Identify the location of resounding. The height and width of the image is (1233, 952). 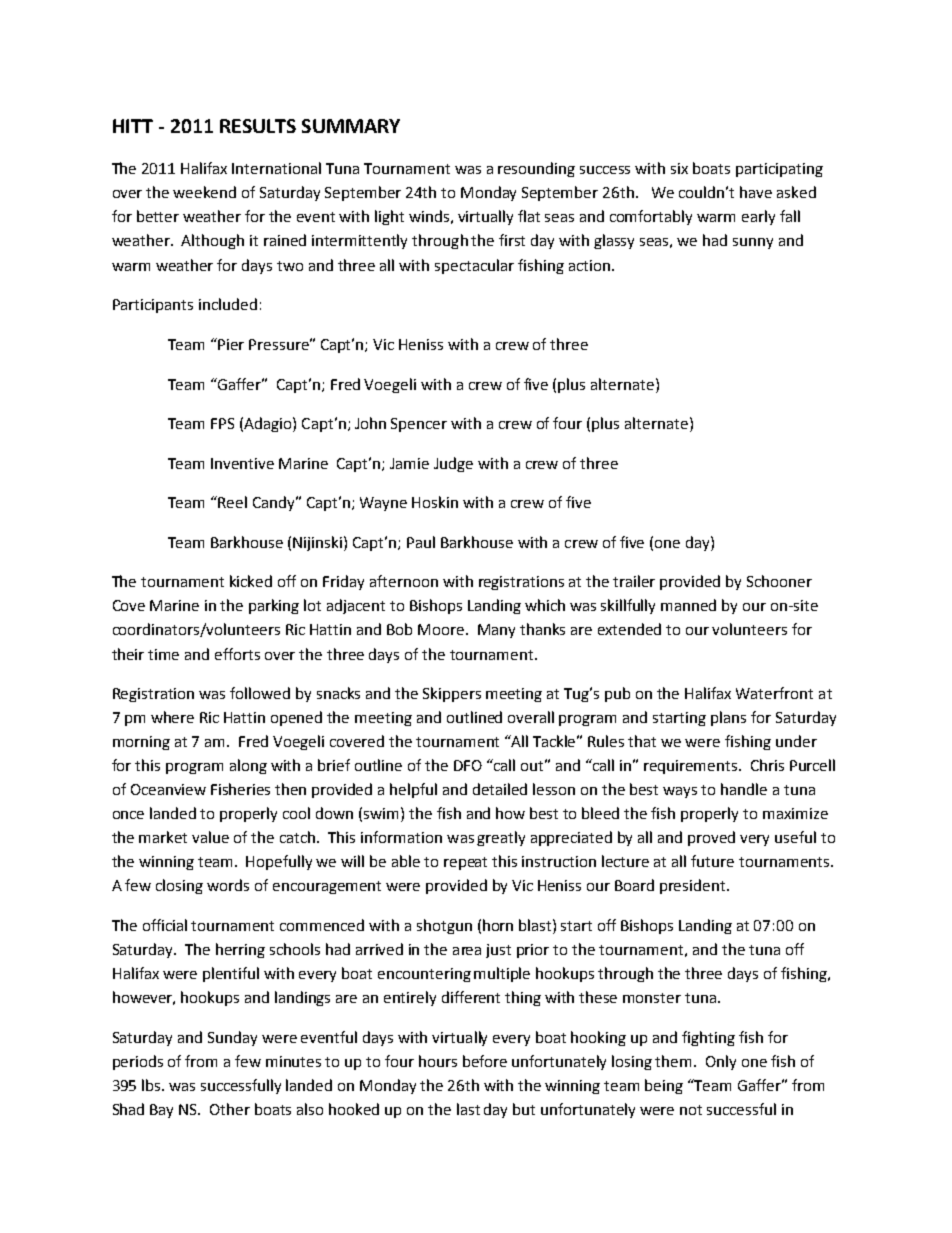
(536, 169).
